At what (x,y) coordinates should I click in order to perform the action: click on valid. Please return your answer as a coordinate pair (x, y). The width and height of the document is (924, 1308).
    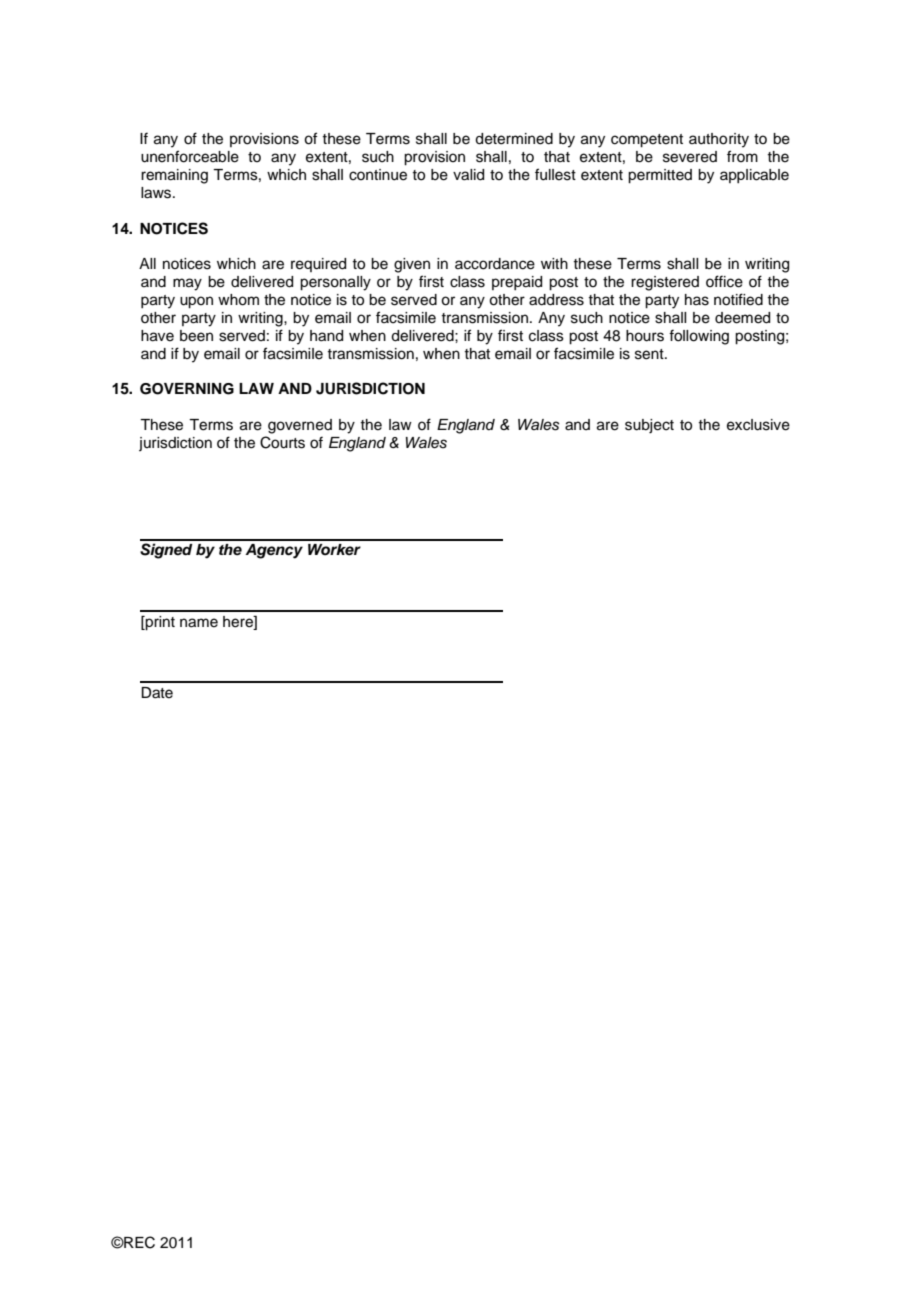
    Looking at the image, I should click on (468, 175).
